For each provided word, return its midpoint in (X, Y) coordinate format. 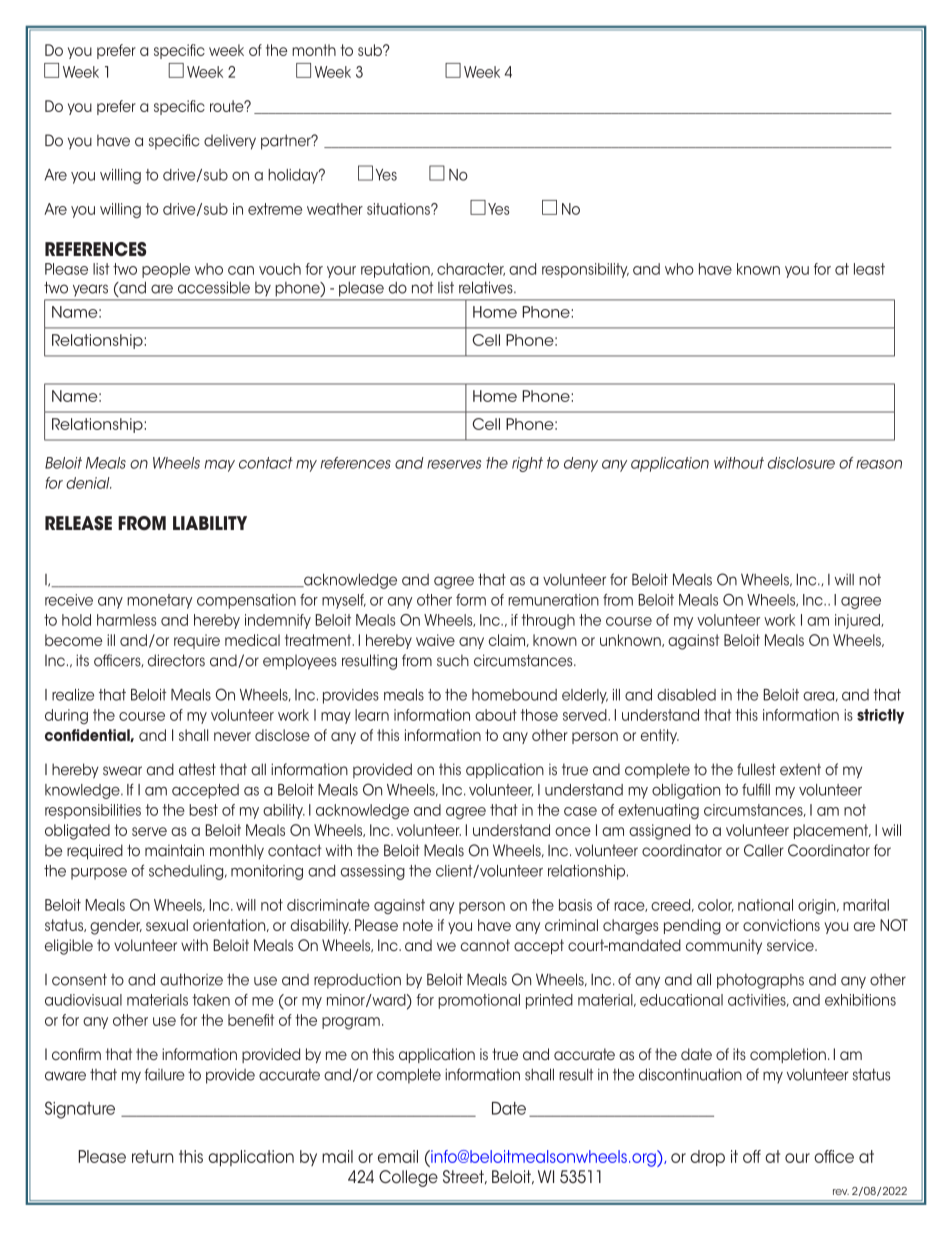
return (153, 1156)
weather (335, 209)
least (869, 269)
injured (858, 621)
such (453, 660)
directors (176, 660)
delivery (230, 142)
